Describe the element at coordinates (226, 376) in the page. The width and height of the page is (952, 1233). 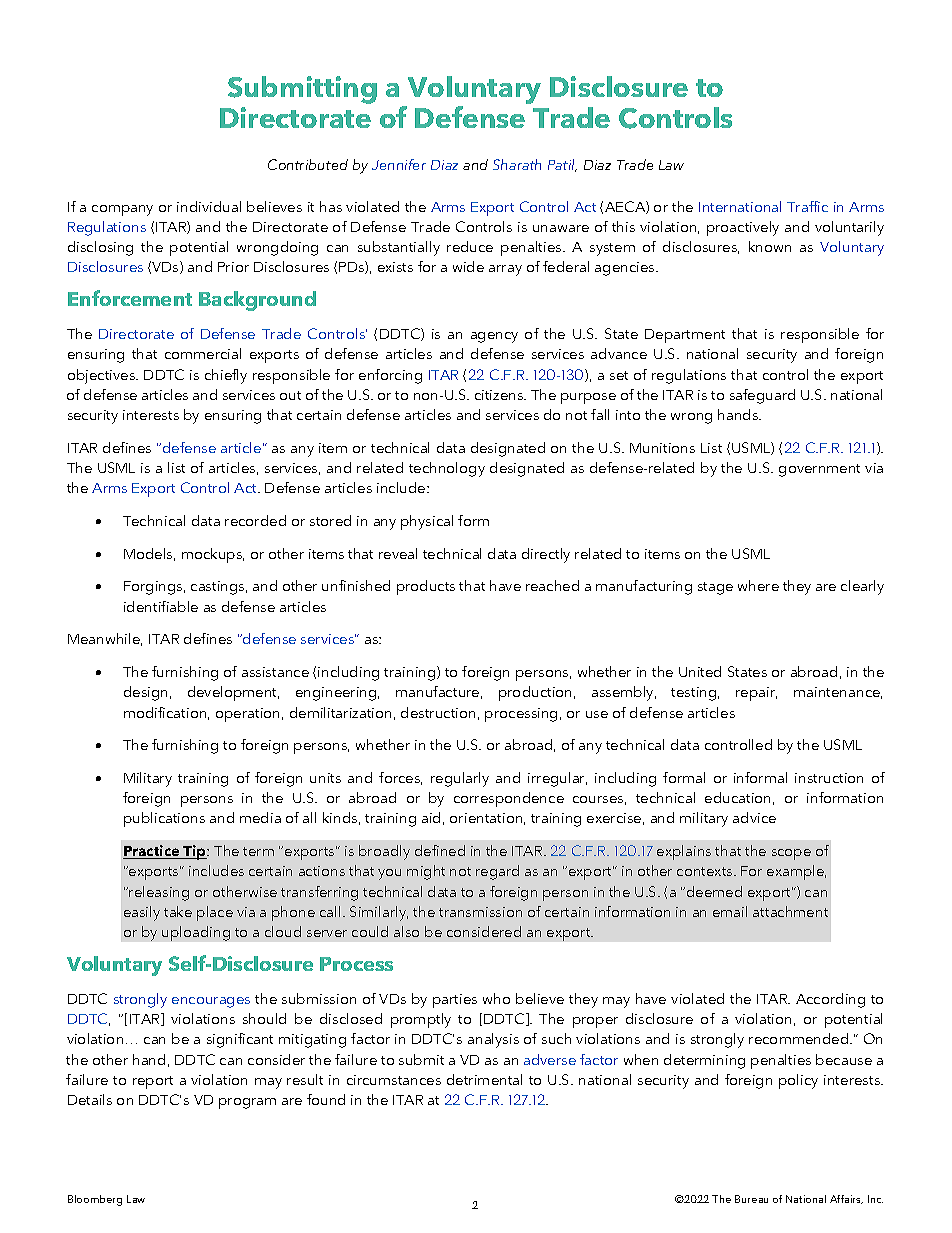
I see `chiefly` at that location.
